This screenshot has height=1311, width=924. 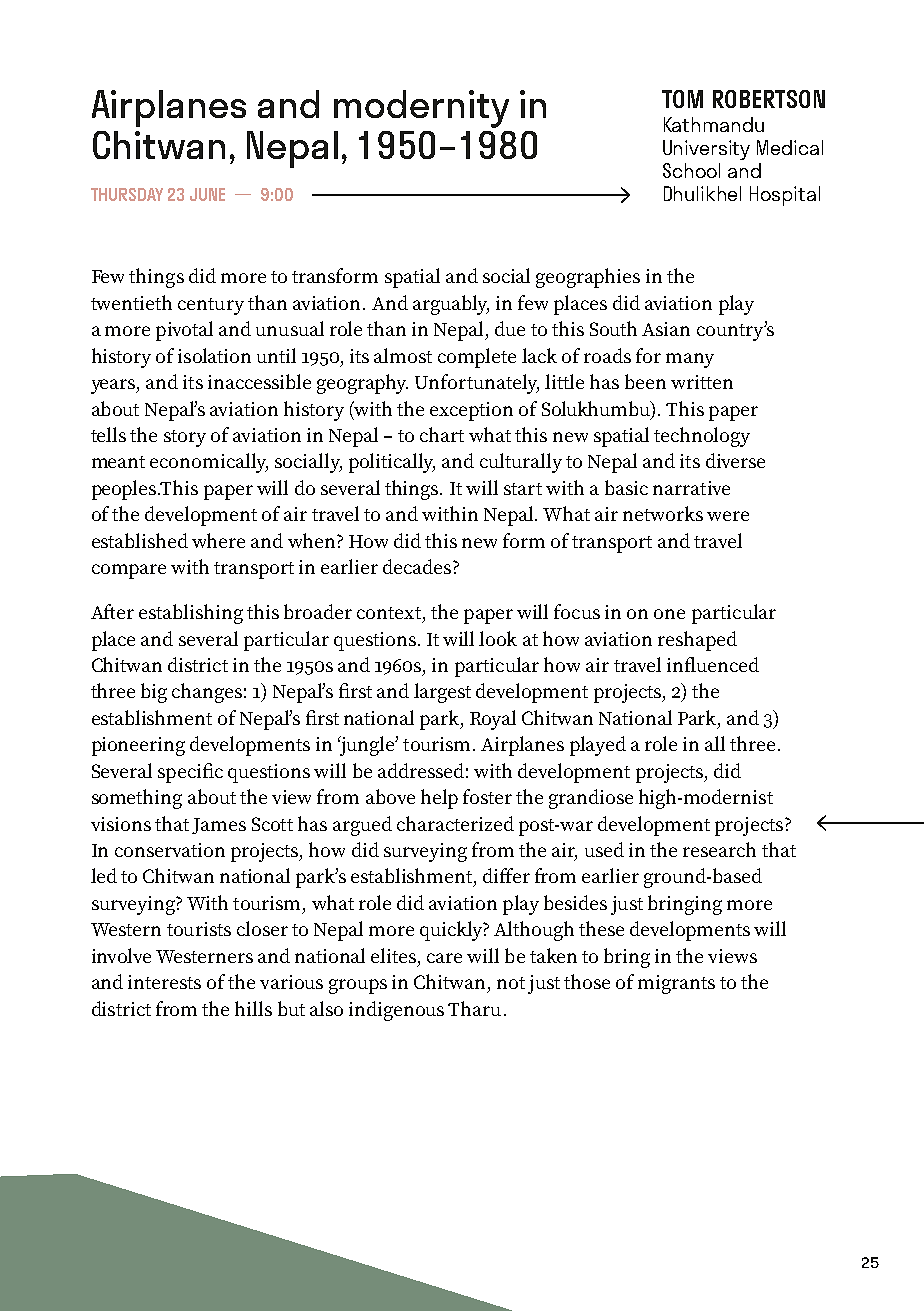 I want to click on decades, so click(x=418, y=566).
